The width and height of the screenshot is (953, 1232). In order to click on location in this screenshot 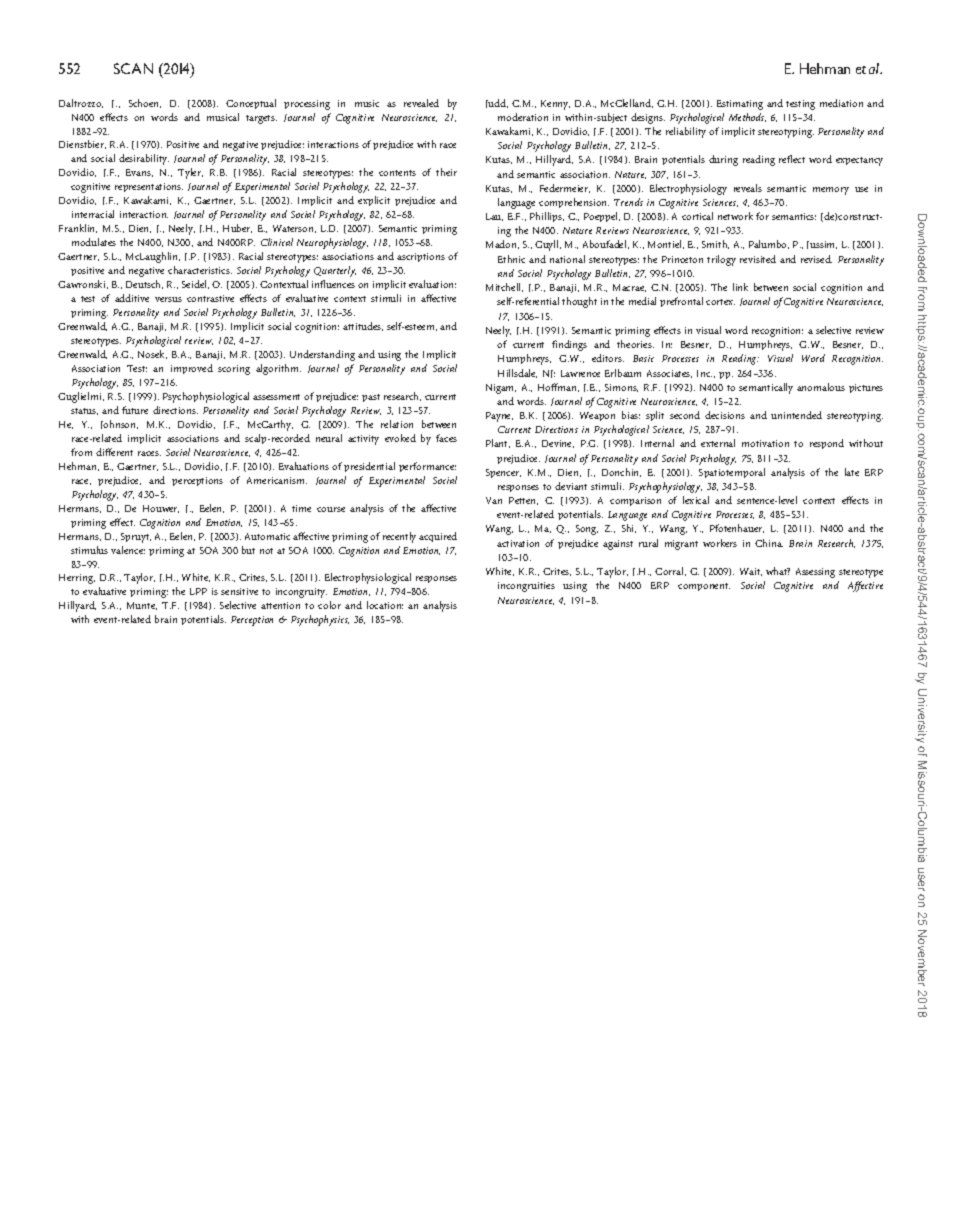, I will do `click(385, 605)`.
